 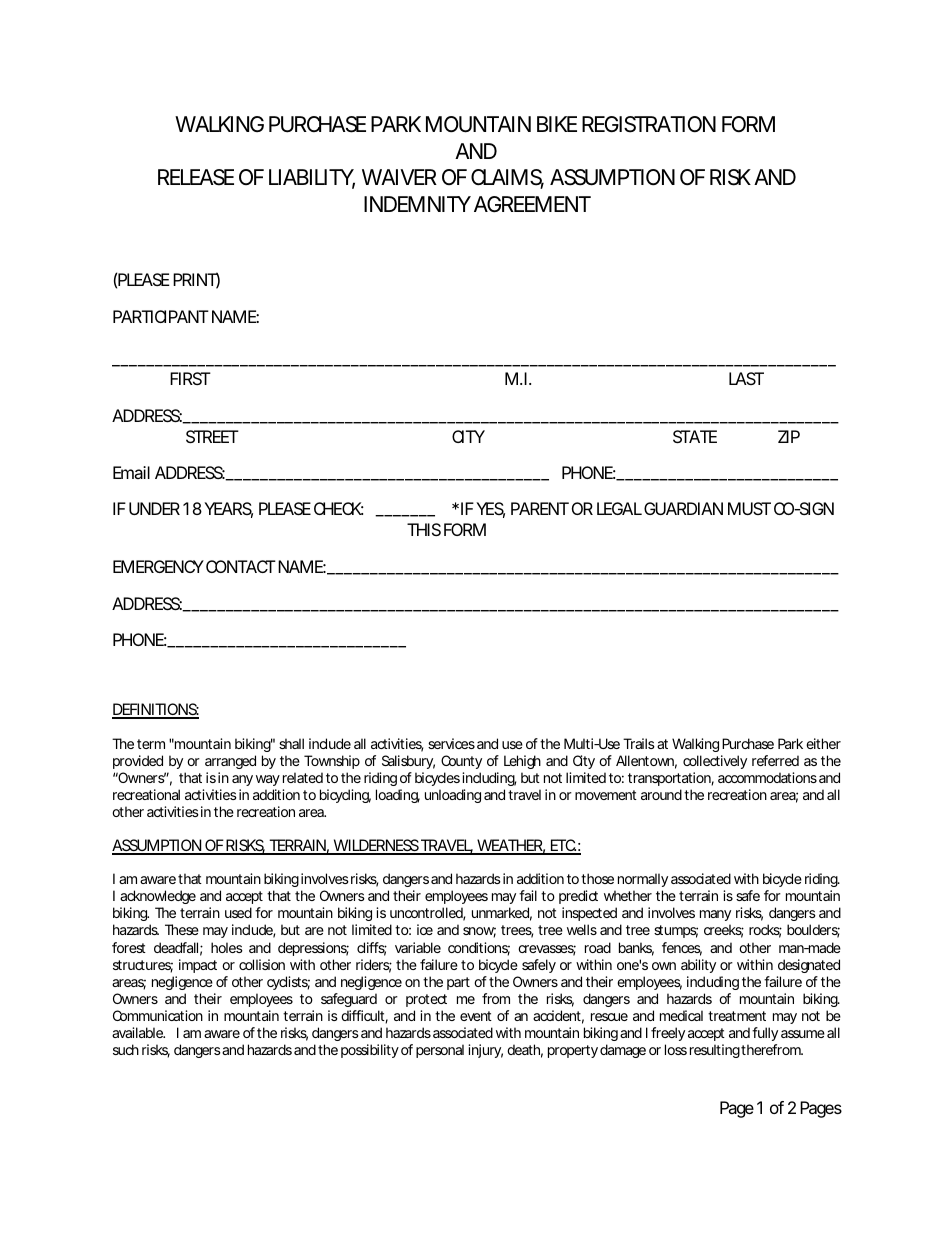 What do you see at coordinates (194, 279) in the screenshot?
I see `PRINT` at bounding box center [194, 279].
